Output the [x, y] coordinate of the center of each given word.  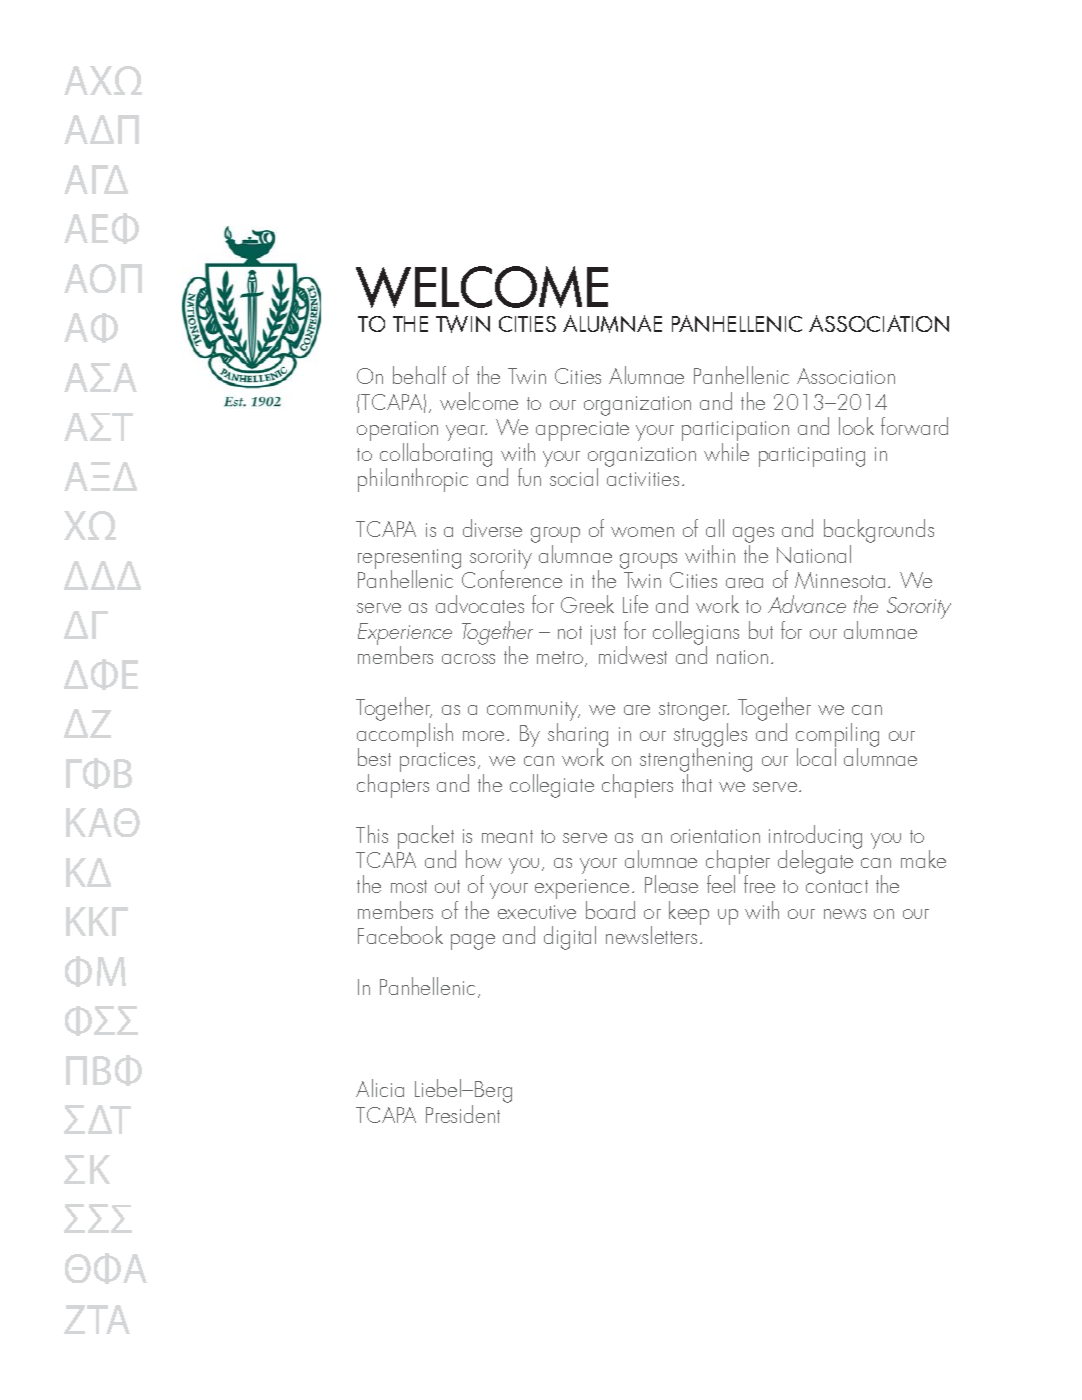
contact [837, 886]
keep [689, 913]
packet [427, 838]
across [468, 659]
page [473, 942]
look [856, 426]
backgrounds [879, 532]
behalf [419, 375]
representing [409, 560]
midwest [633, 655]
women [642, 532]
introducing [815, 838]
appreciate [582, 431]
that [697, 783]
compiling [837, 736]
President [463, 1114]
